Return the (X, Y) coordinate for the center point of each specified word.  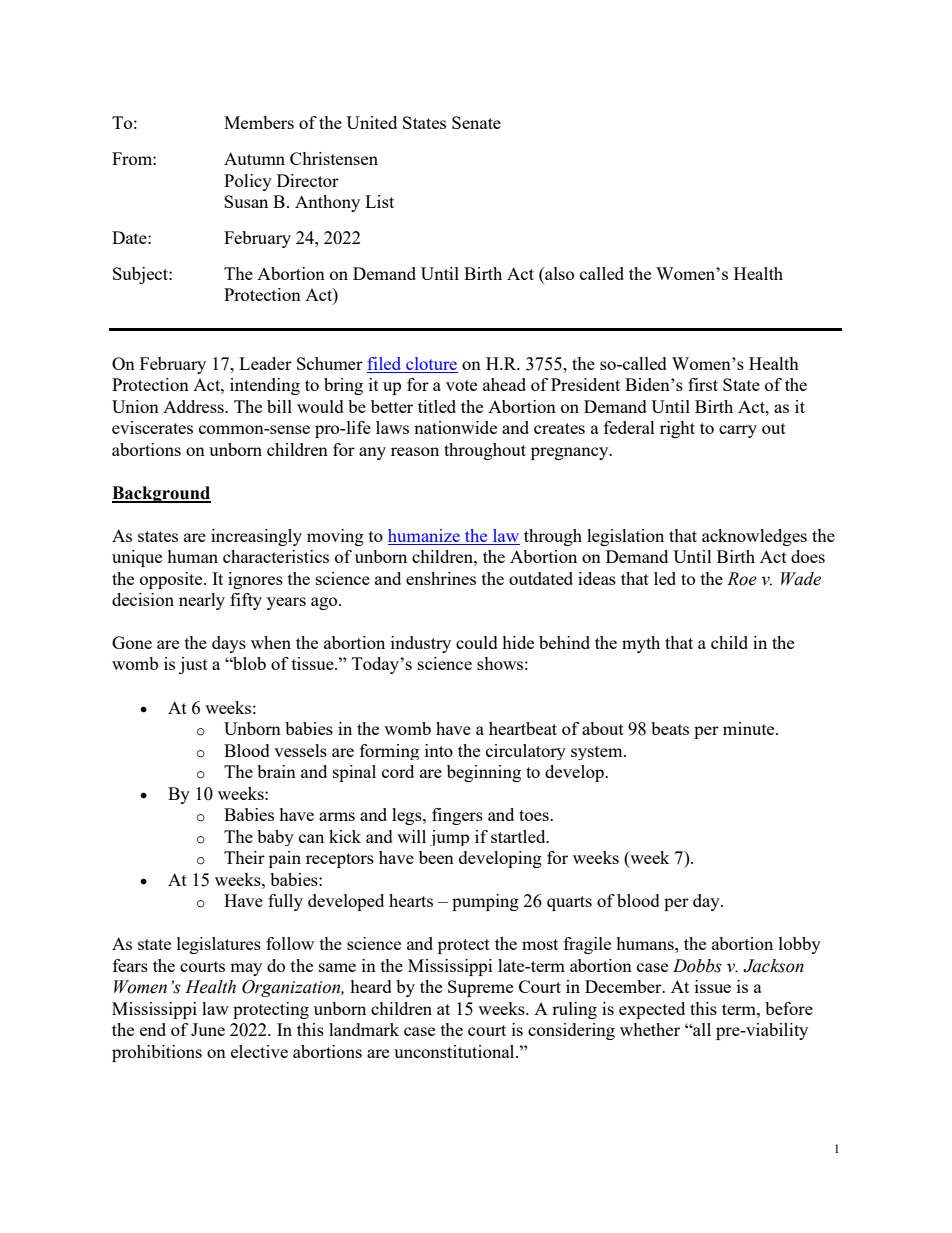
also (558, 275)
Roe (742, 579)
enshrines (441, 578)
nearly (202, 601)
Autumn (254, 158)
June (208, 1029)
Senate (476, 122)
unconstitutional (455, 1051)
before (789, 1008)
